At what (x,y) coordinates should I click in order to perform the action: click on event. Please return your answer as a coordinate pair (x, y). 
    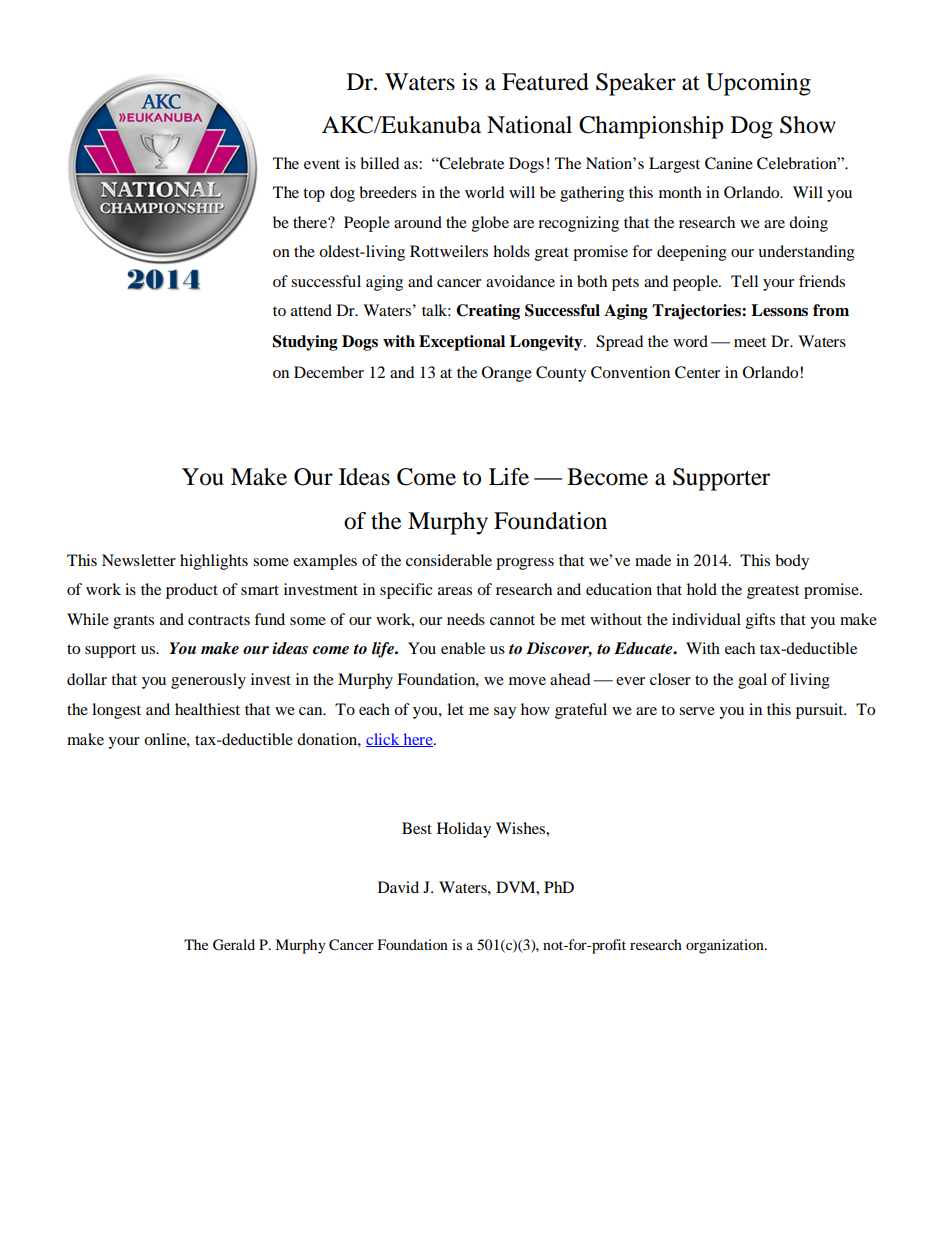
    Looking at the image, I should click on (322, 164).
